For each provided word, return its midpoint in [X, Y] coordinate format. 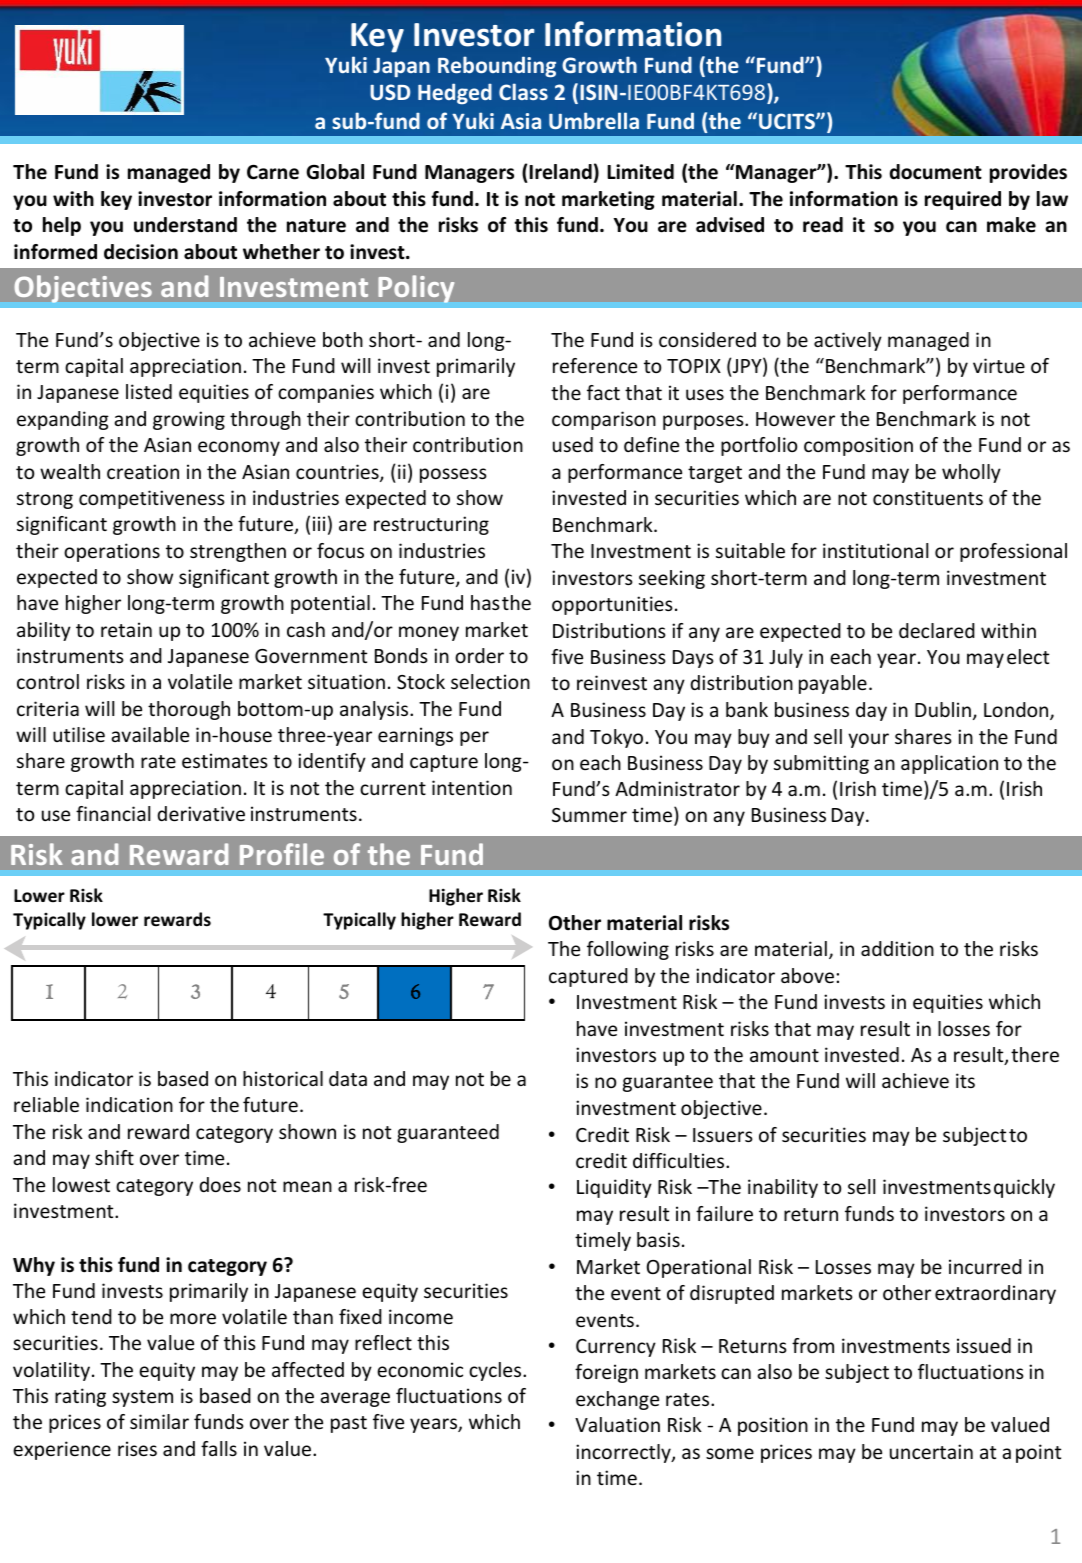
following [628, 950]
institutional [875, 550]
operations [112, 552]
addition [897, 948]
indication [129, 1104]
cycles [496, 1371]
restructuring [431, 525]
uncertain [931, 1451]
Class [523, 91]
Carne [273, 172]
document [936, 172]
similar [159, 1421]
